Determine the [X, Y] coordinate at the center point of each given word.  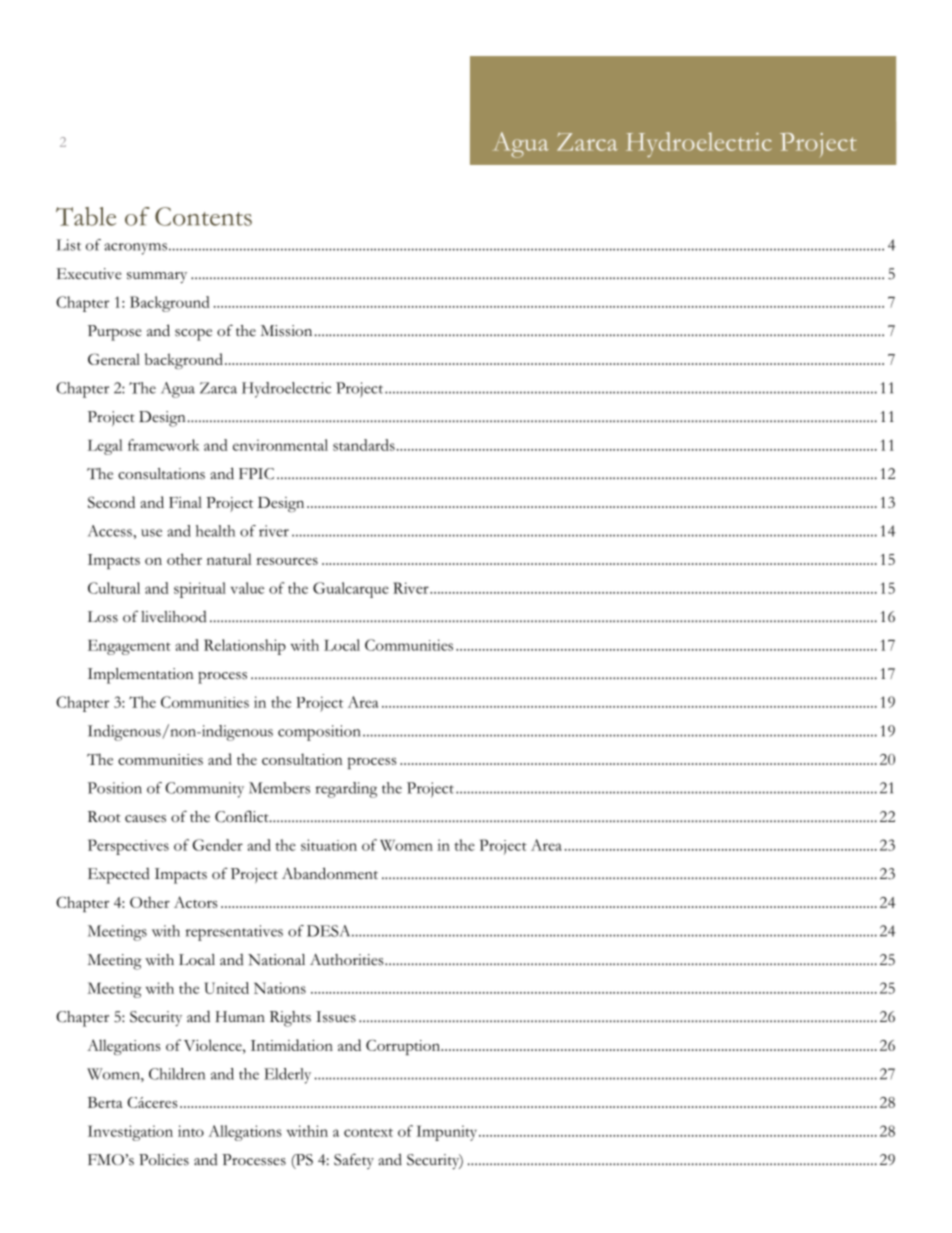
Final [185, 502]
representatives [234, 933]
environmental [280, 445]
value [247, 588]
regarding [346, 790]
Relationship [245, 647]
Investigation [130, 1133]
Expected [119, 876]
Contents [203, 216]
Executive [89, 274]
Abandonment [330, 873]
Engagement [129, 647]
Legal [105, 447]
